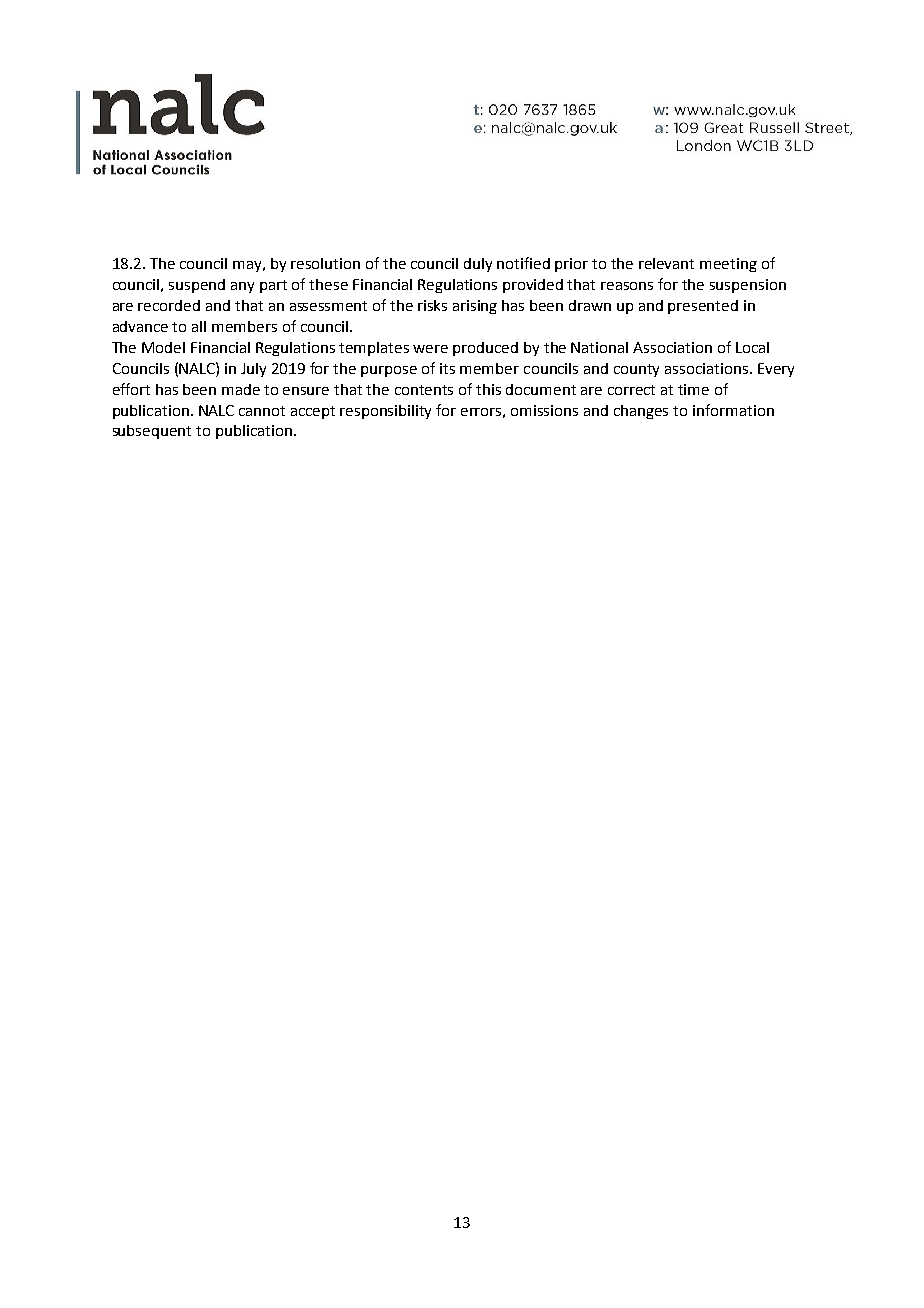 Image resolution: width=924 pixels, height=1308 pixels. I want to click on Local, so click(752, 347).
